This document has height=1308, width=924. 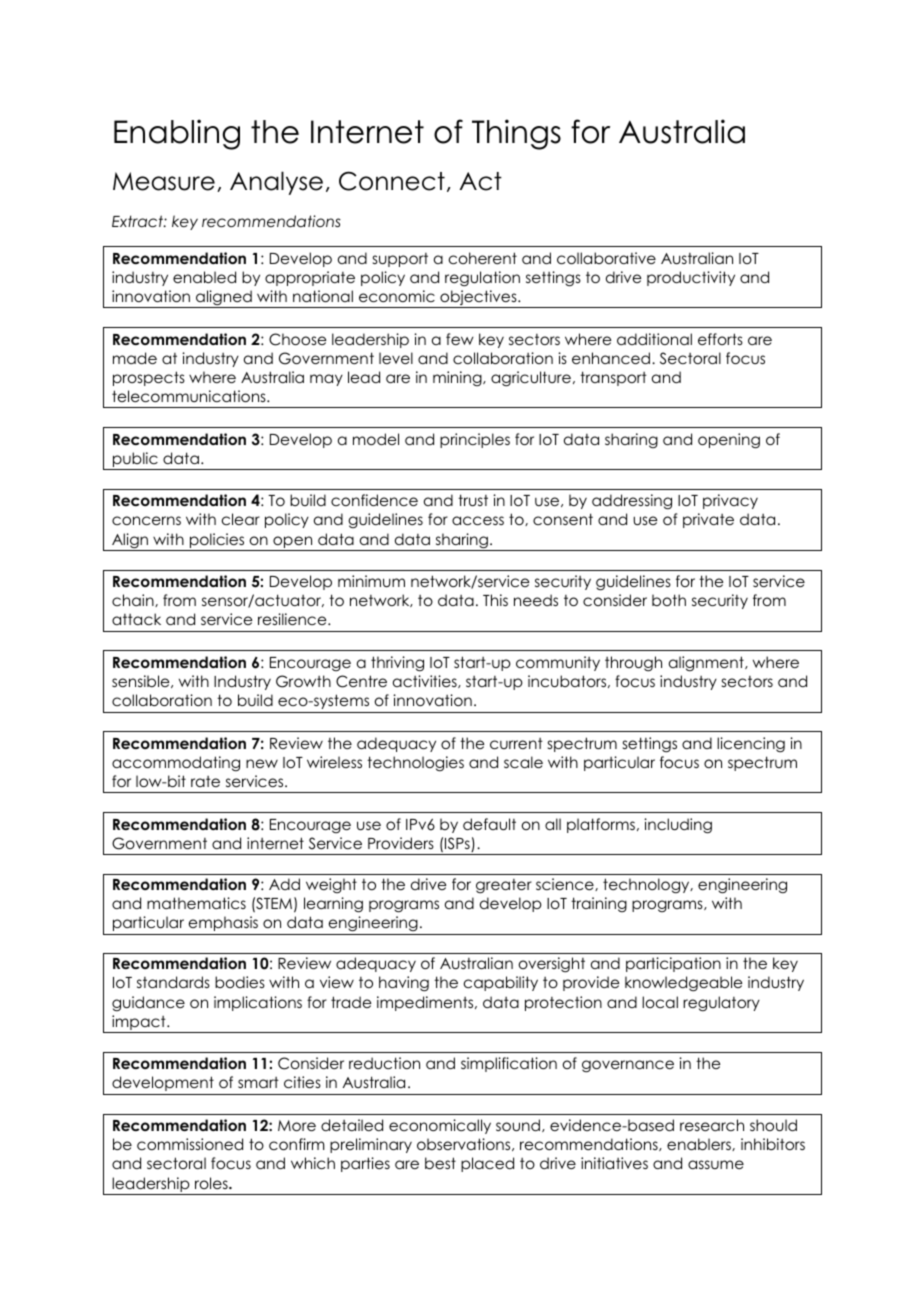 I want to click on telecommunications, so click(x=190, y=396).
